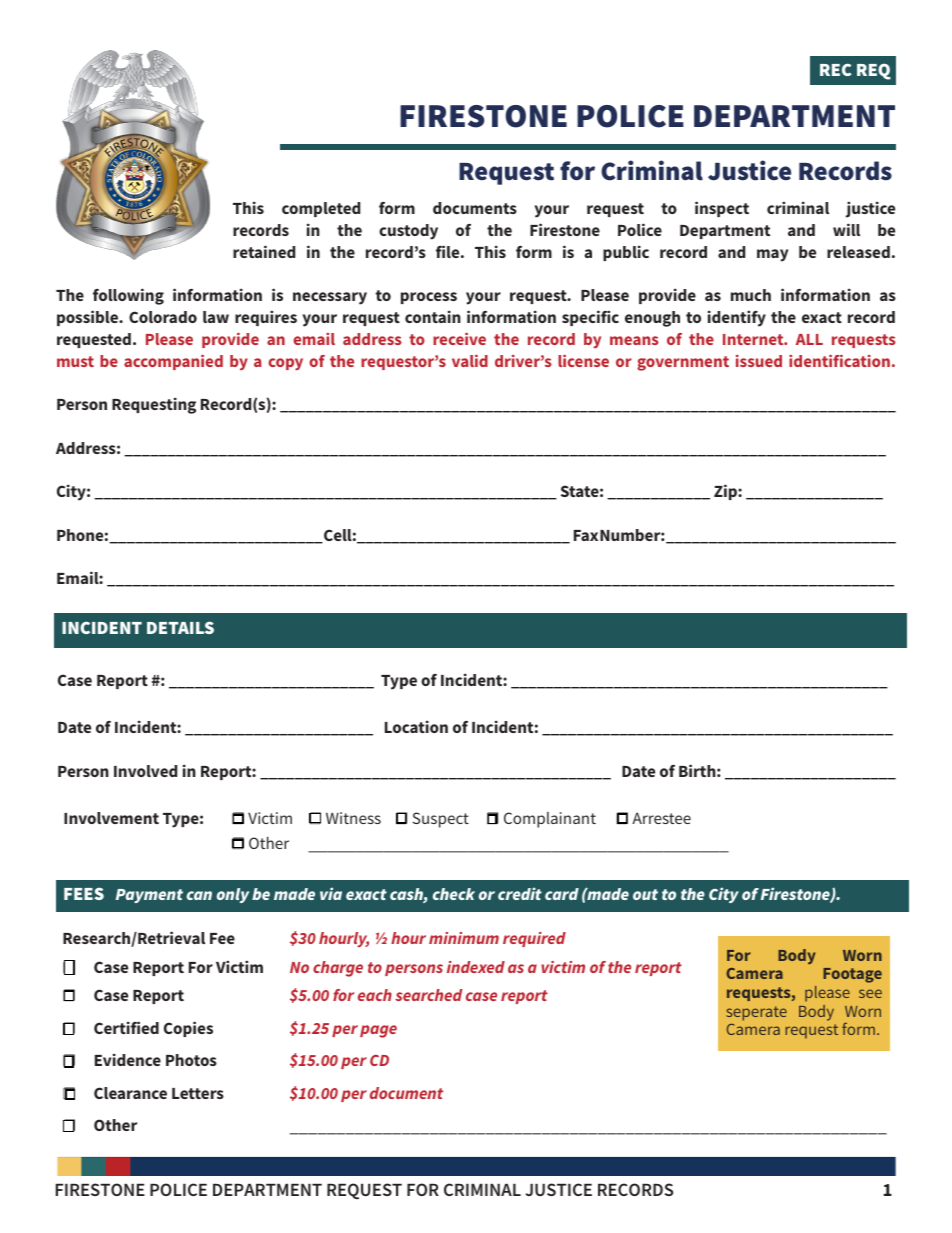 Image resolution: width=952 pixels, height=1233 pixels. What do you see at coordinates (145, 771) in the screenshot?
I see `Involved` at bounding box center [145, 771].
